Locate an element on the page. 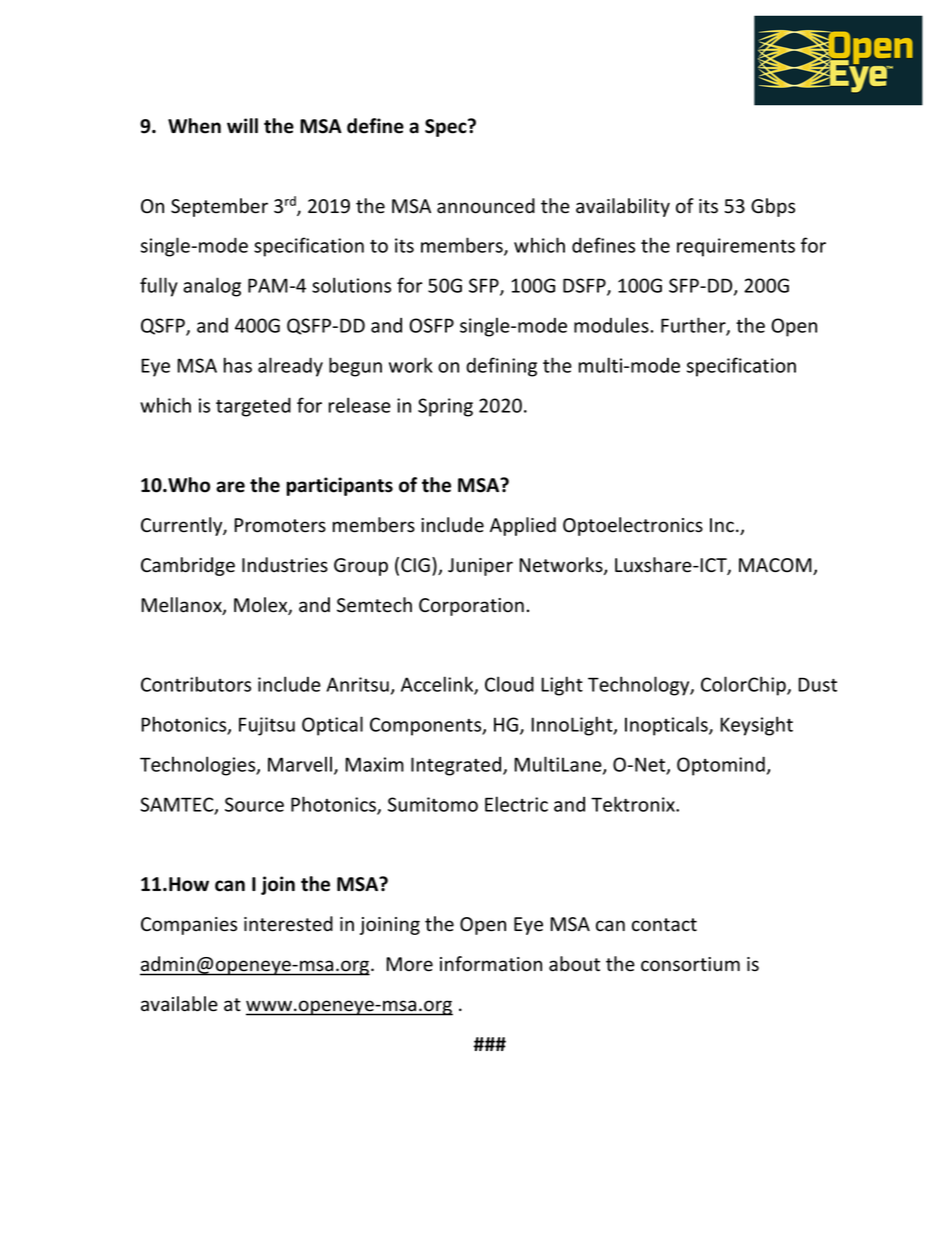 This document has height=1233, width=952. Source is located at coordinates (254, 804).
